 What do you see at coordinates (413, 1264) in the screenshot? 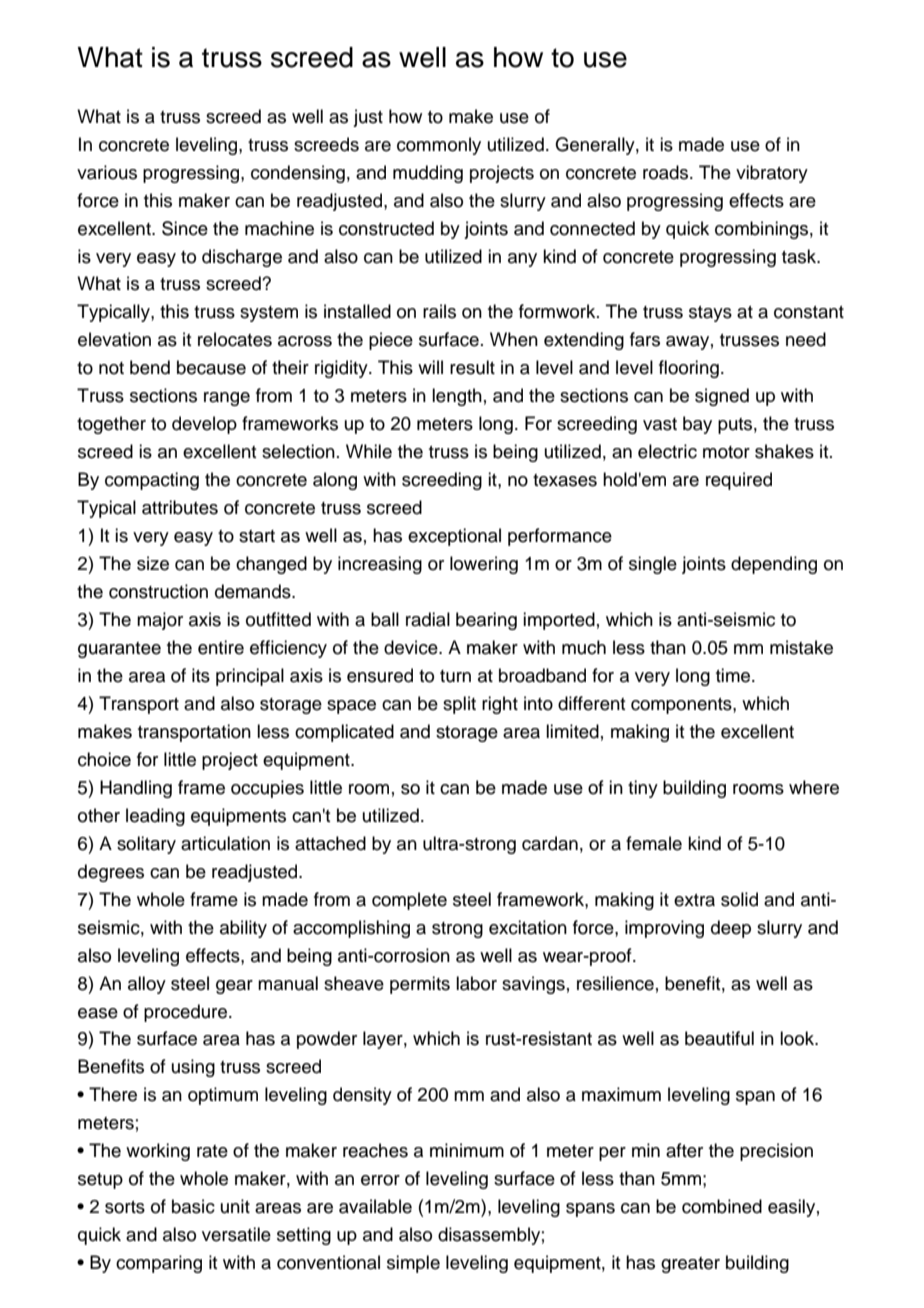
I see `simple` at bounding box center [413, 1264].
